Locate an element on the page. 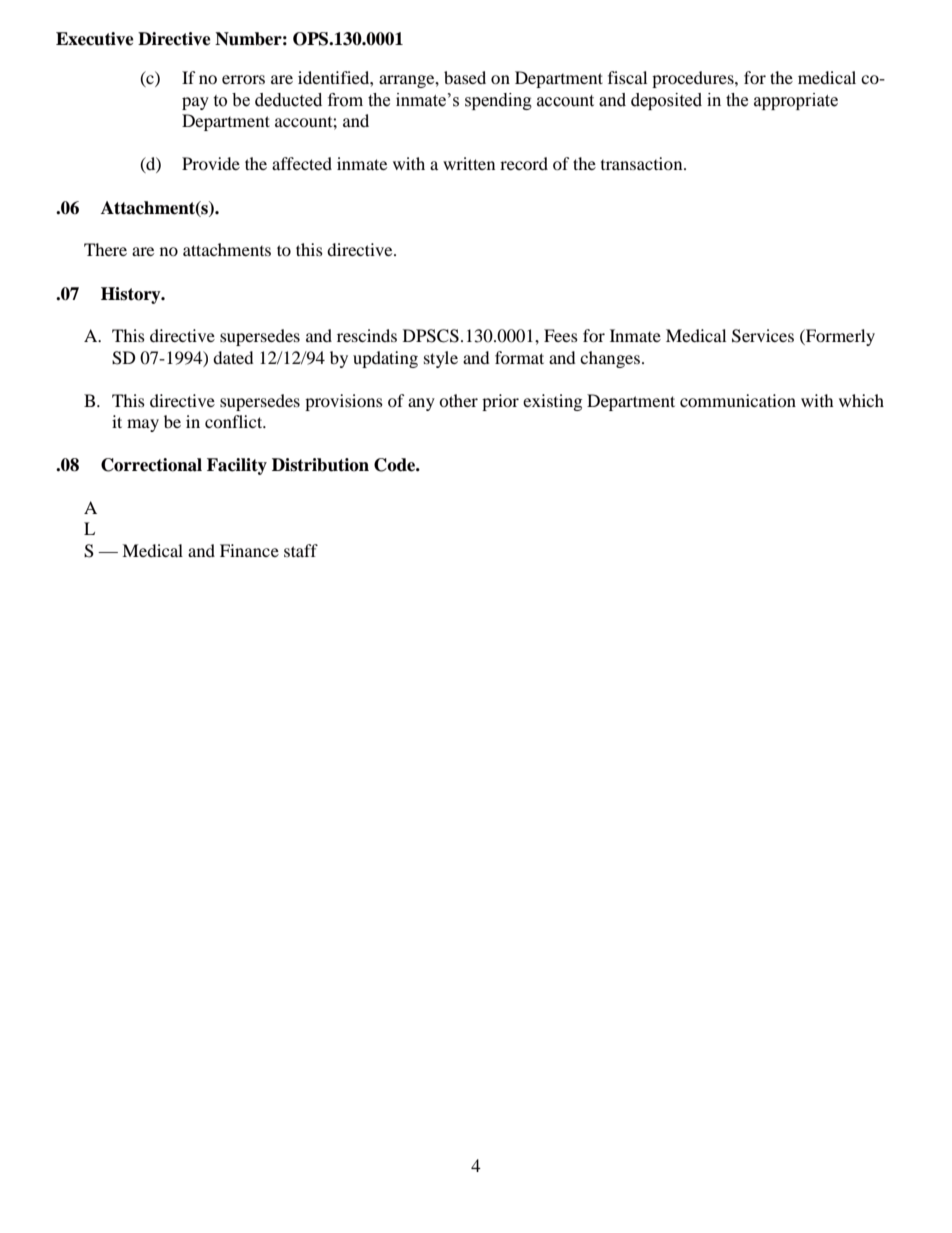 The image size is (952, 1233). Services is located at coordinates (763, 336).
